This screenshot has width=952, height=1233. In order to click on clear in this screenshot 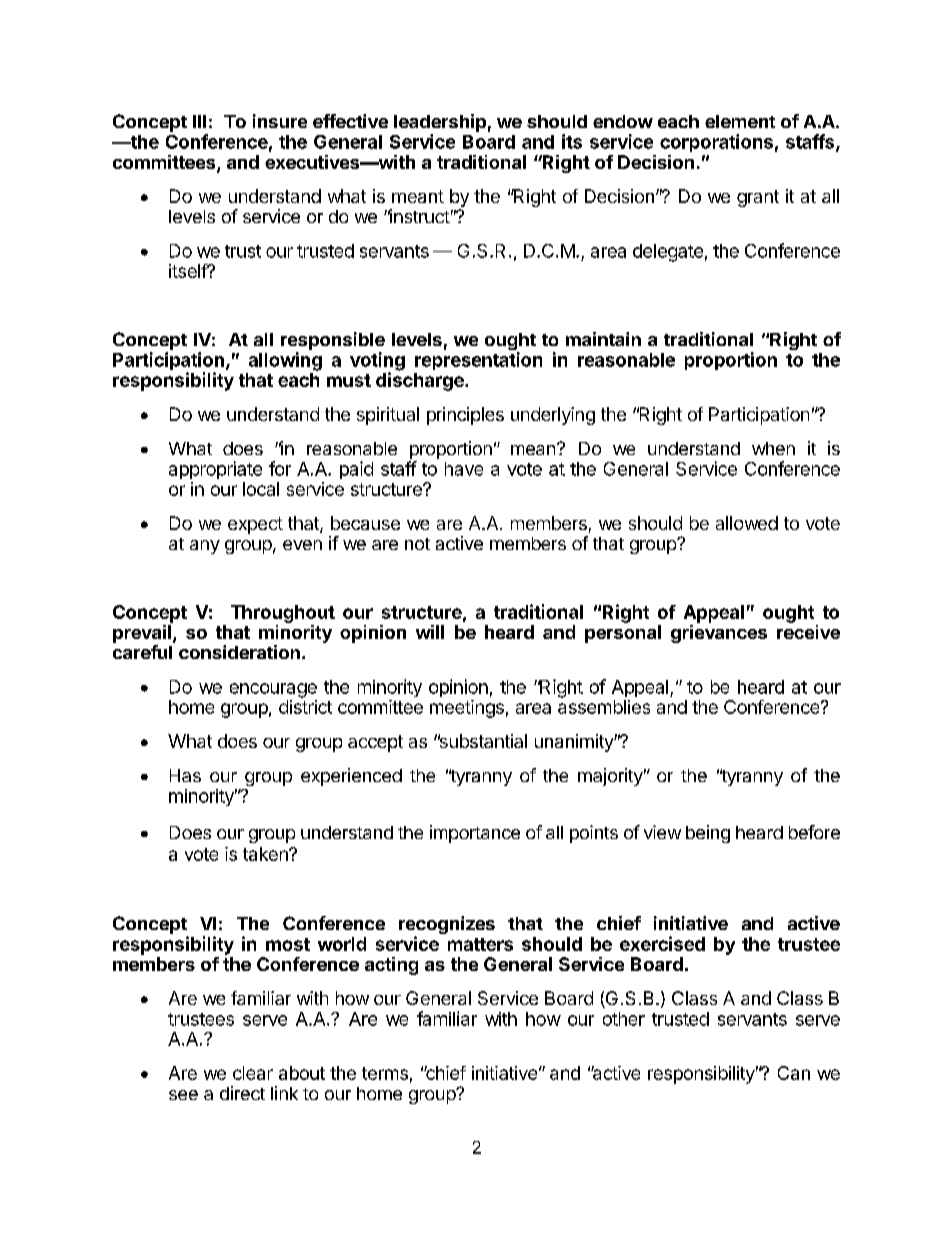, I will do `click(253, 1073)`.
